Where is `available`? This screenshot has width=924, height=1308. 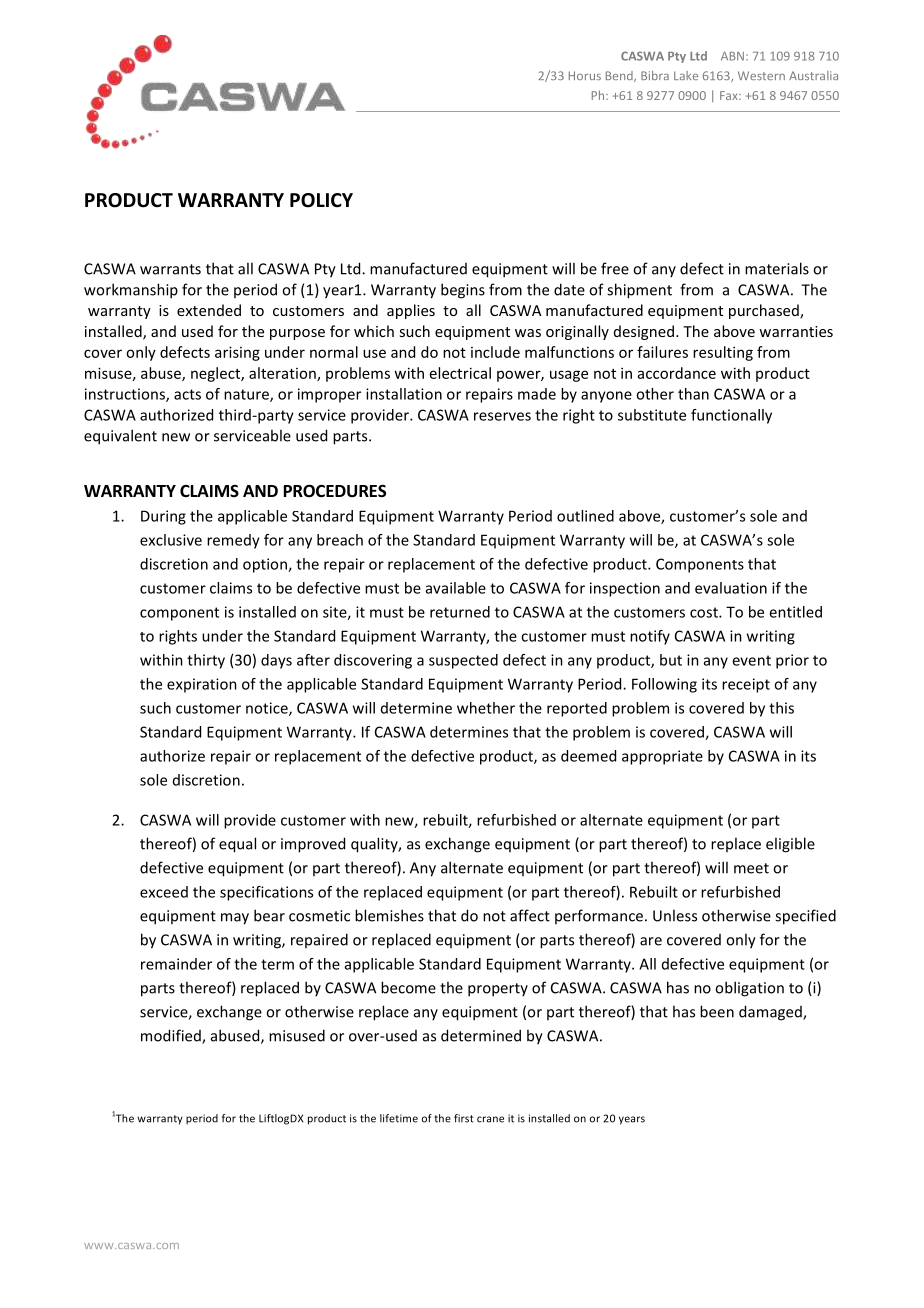
available is located at coordinates (456, 588).
